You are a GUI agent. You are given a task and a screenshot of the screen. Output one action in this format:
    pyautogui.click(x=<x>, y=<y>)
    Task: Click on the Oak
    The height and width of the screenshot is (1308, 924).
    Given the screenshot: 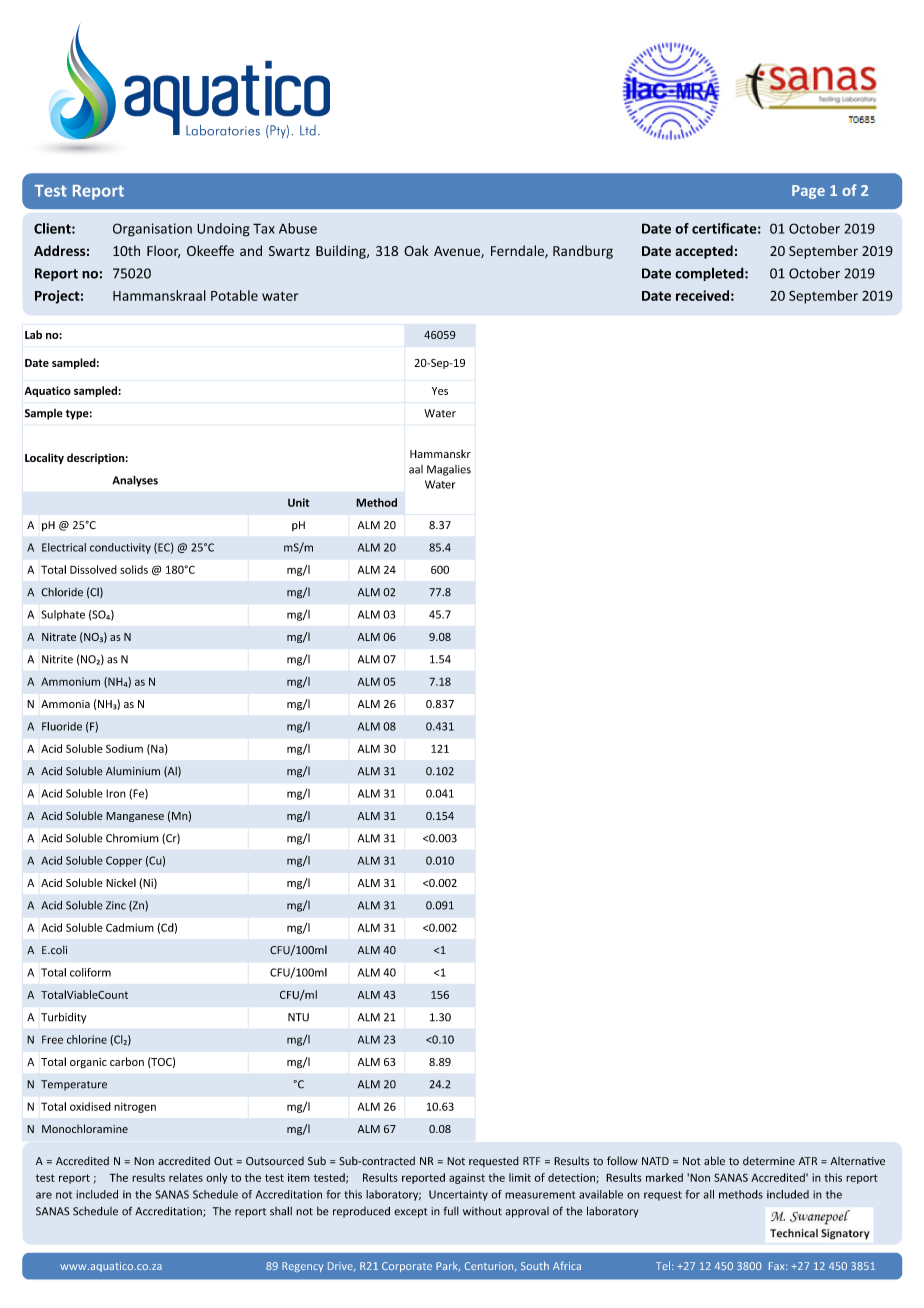 What is the action you would take?
    pyautogui.click(x=416, y=250)
